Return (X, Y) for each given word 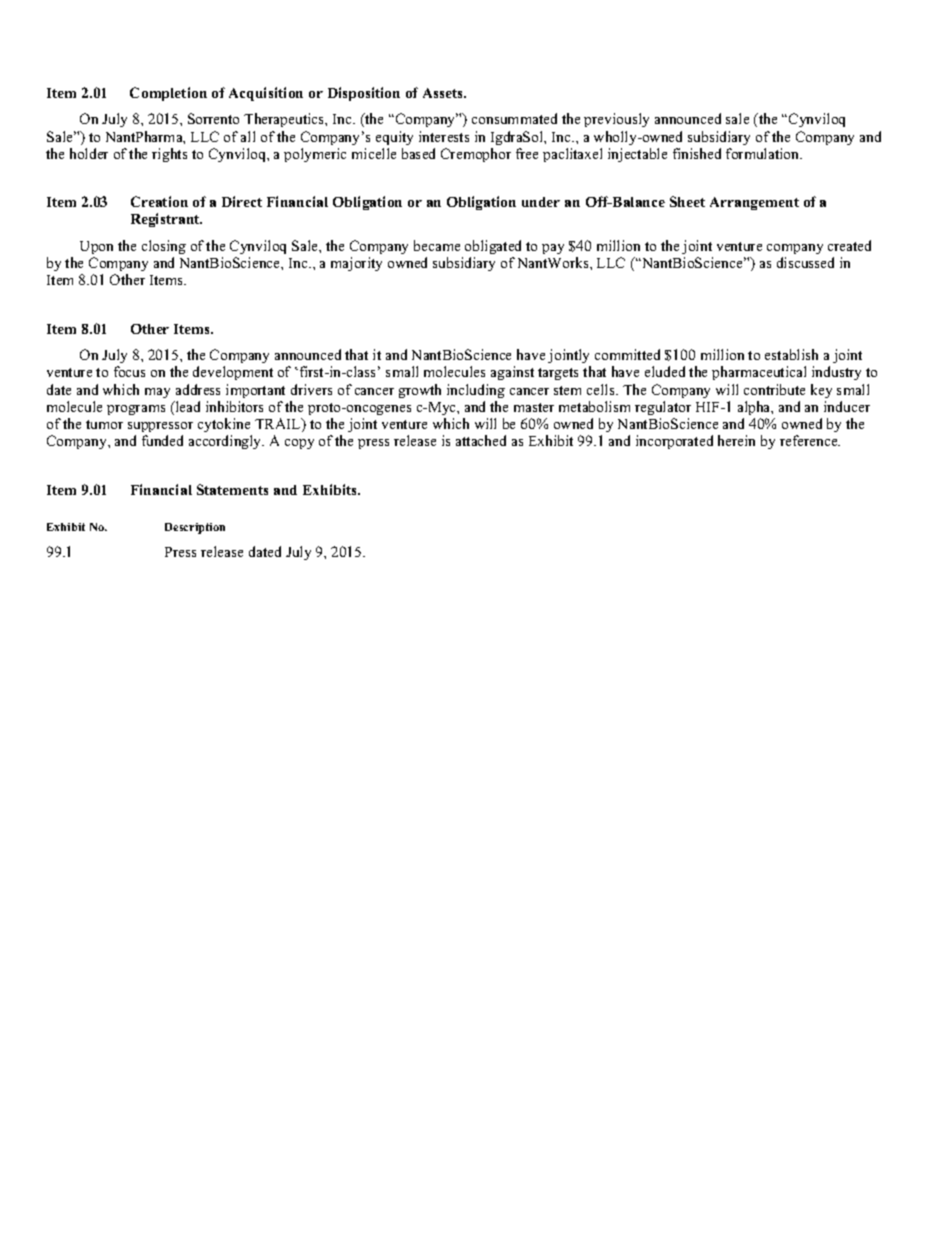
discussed (805, 262)
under (541, 202)
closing (164, 247)
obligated (493, 247)
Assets (444, 93)
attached (481, 440)
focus (129, 371)
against (512, 373)
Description (195, 528)
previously (616, 120)
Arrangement (754, 203)
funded (162, 440)
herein (736, 440)
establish (791, 354)
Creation (159, 201)
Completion (168, 94)
